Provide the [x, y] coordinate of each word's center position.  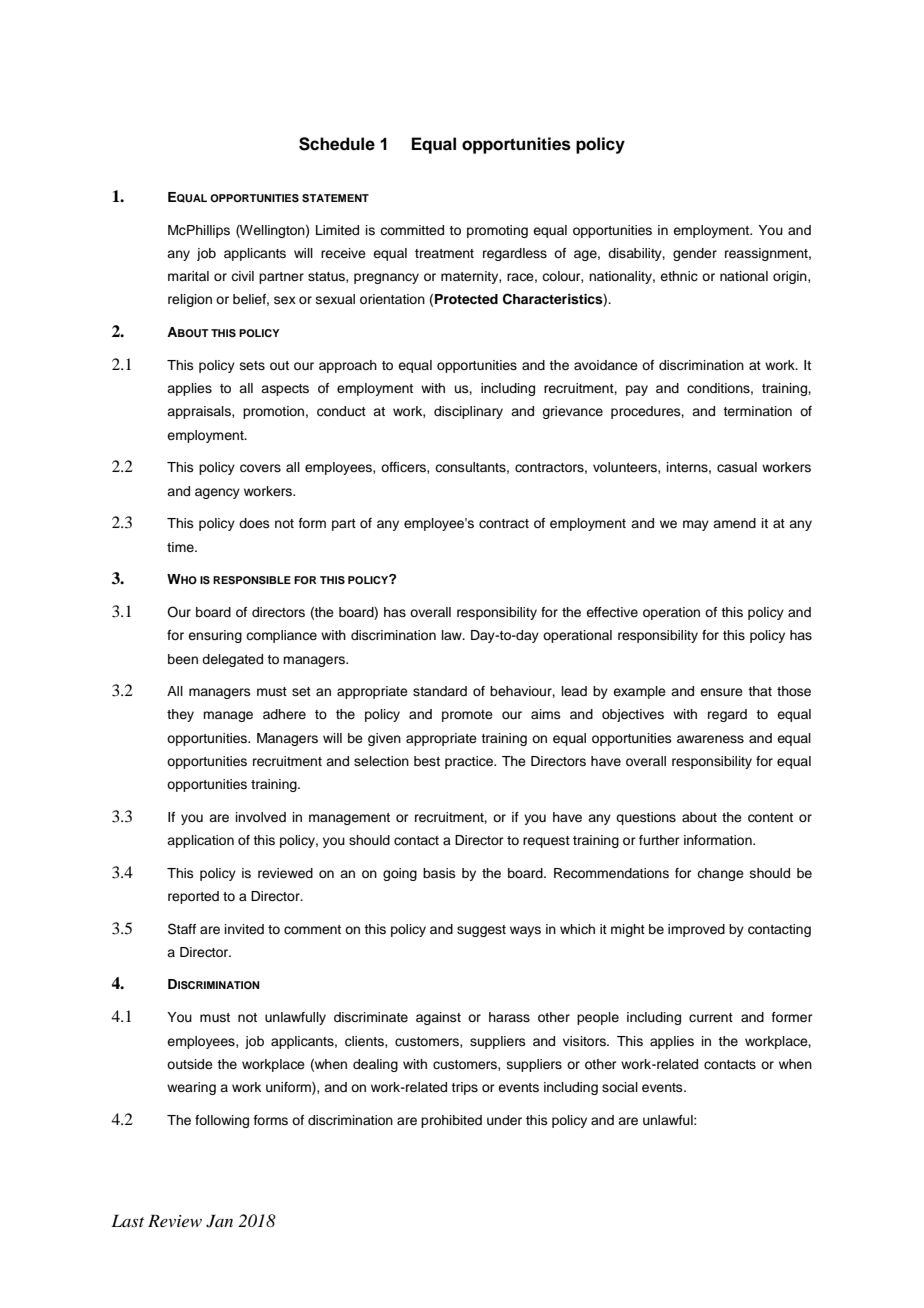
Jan [219, 1221]
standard [440, 691]
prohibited [451, 1121]
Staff [182, 929]
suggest [481, 931]
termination [757, 411]
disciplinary [468, 412]
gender [695, 254]
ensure [721, 692]
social [620, 1087]
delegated [232, 660]
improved [696, 930]
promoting [497, 231]
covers [260, 468]
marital [188, 276]
